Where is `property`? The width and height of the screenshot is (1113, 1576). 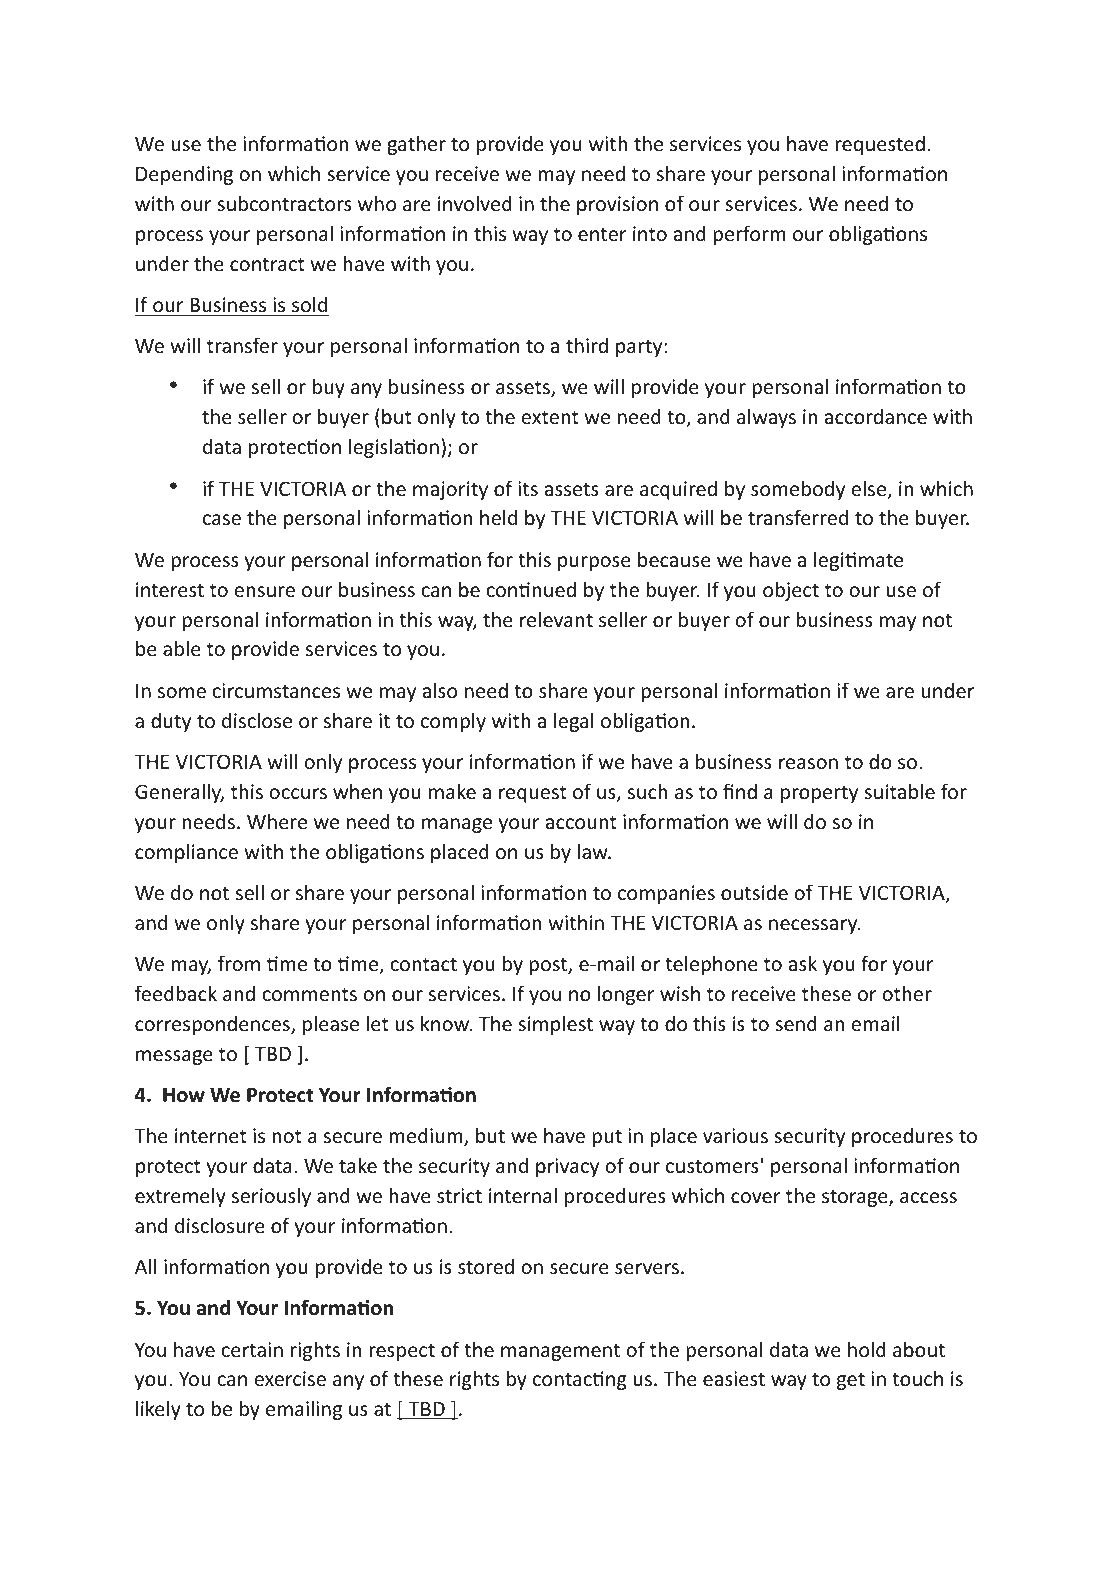 property is located at coordinates (819, 794).
